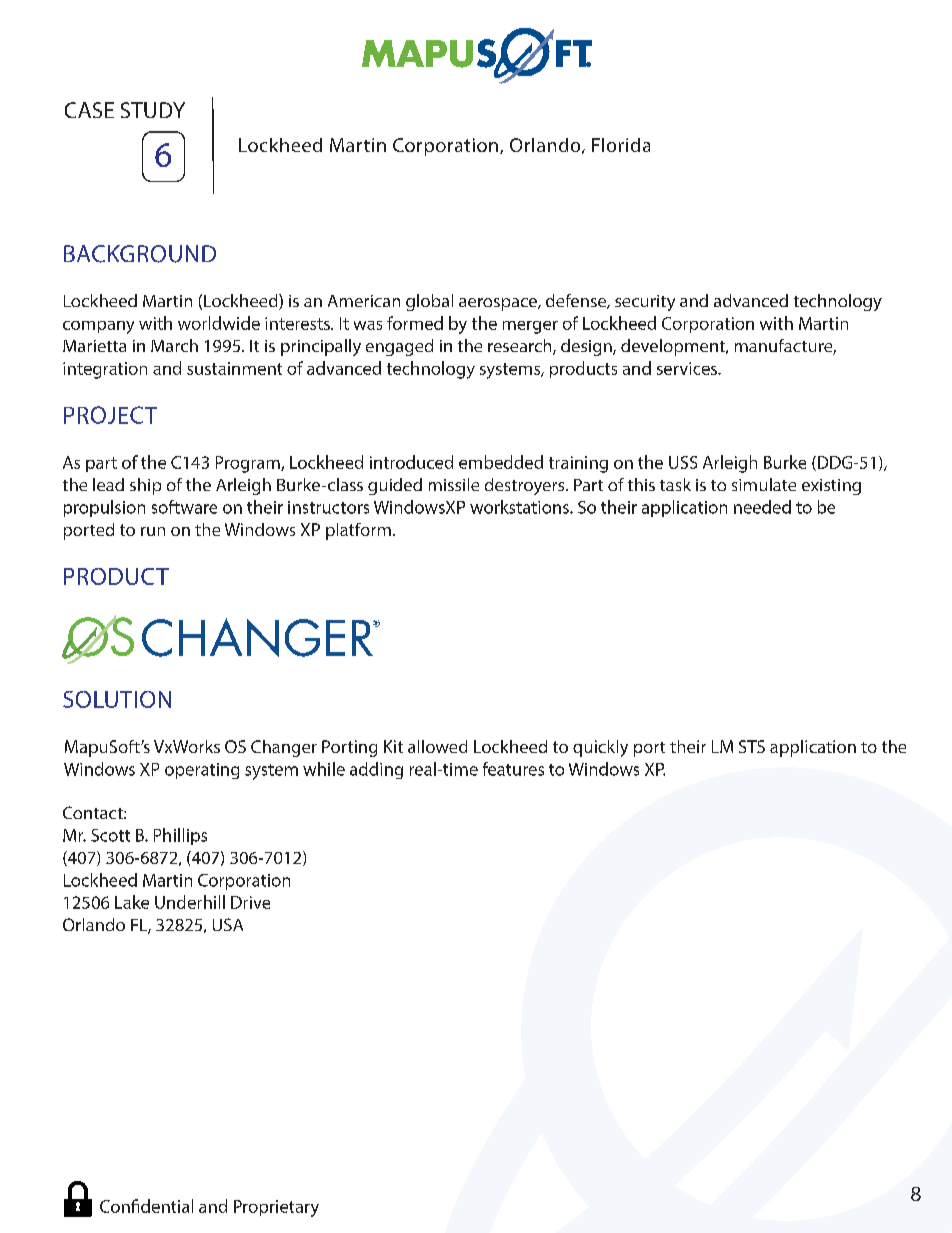 This screenshot has height=1233, width=952. Describe the element at coordinates (501, 462) in the screenshot. I see `embedded` at that location.
